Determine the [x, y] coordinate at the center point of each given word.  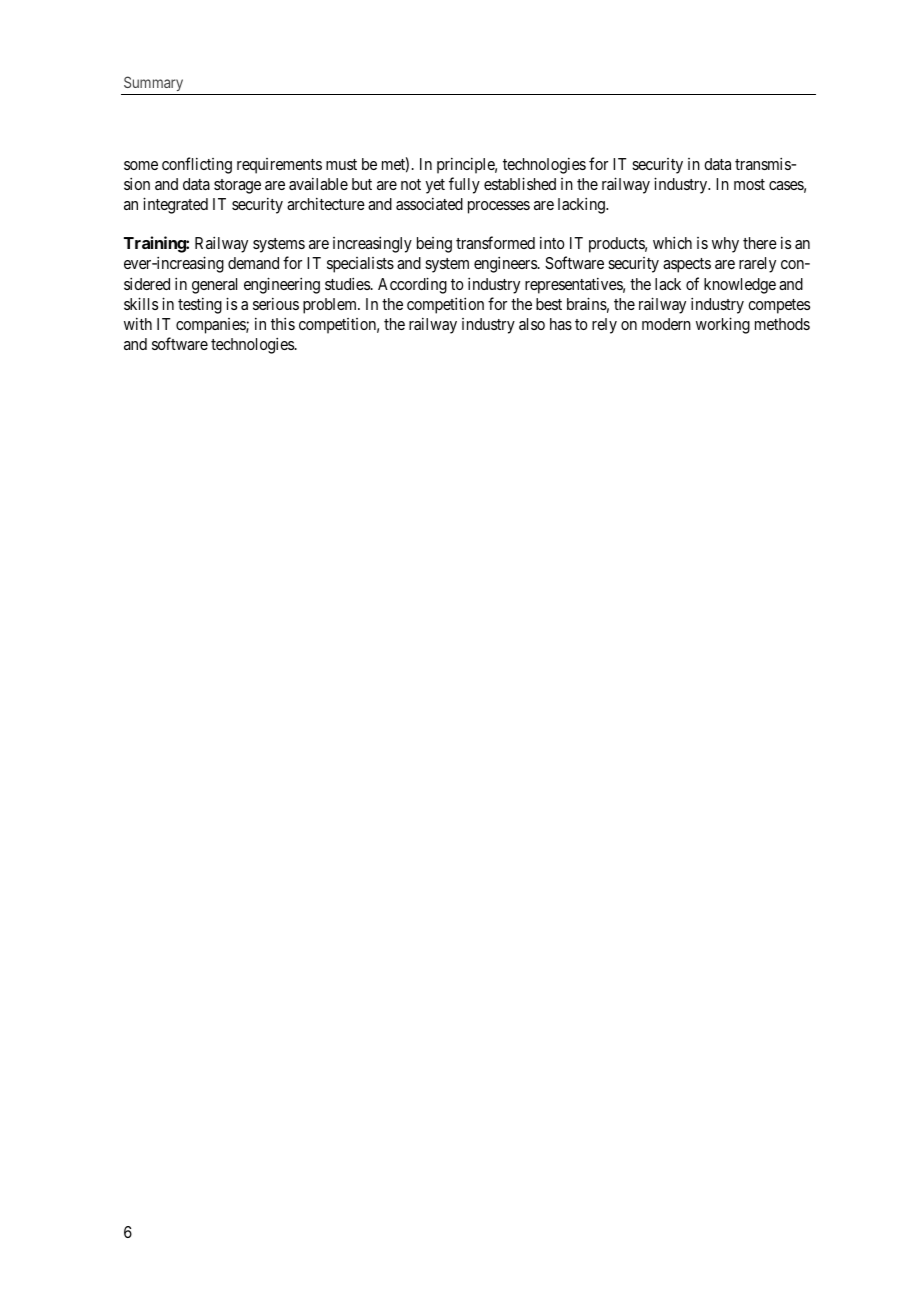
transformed [495, 242]
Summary [154, 85]
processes [499, 207]
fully [464, 185]
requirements [279, 166]
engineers [505, 264]
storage [237, 186]
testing [200, 305]
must [341, 164]
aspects [687, 265]
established [520, 183]
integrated [175, 205]
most [749, 184]
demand [253, 263]
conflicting [197, 165]
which [672, 242]
